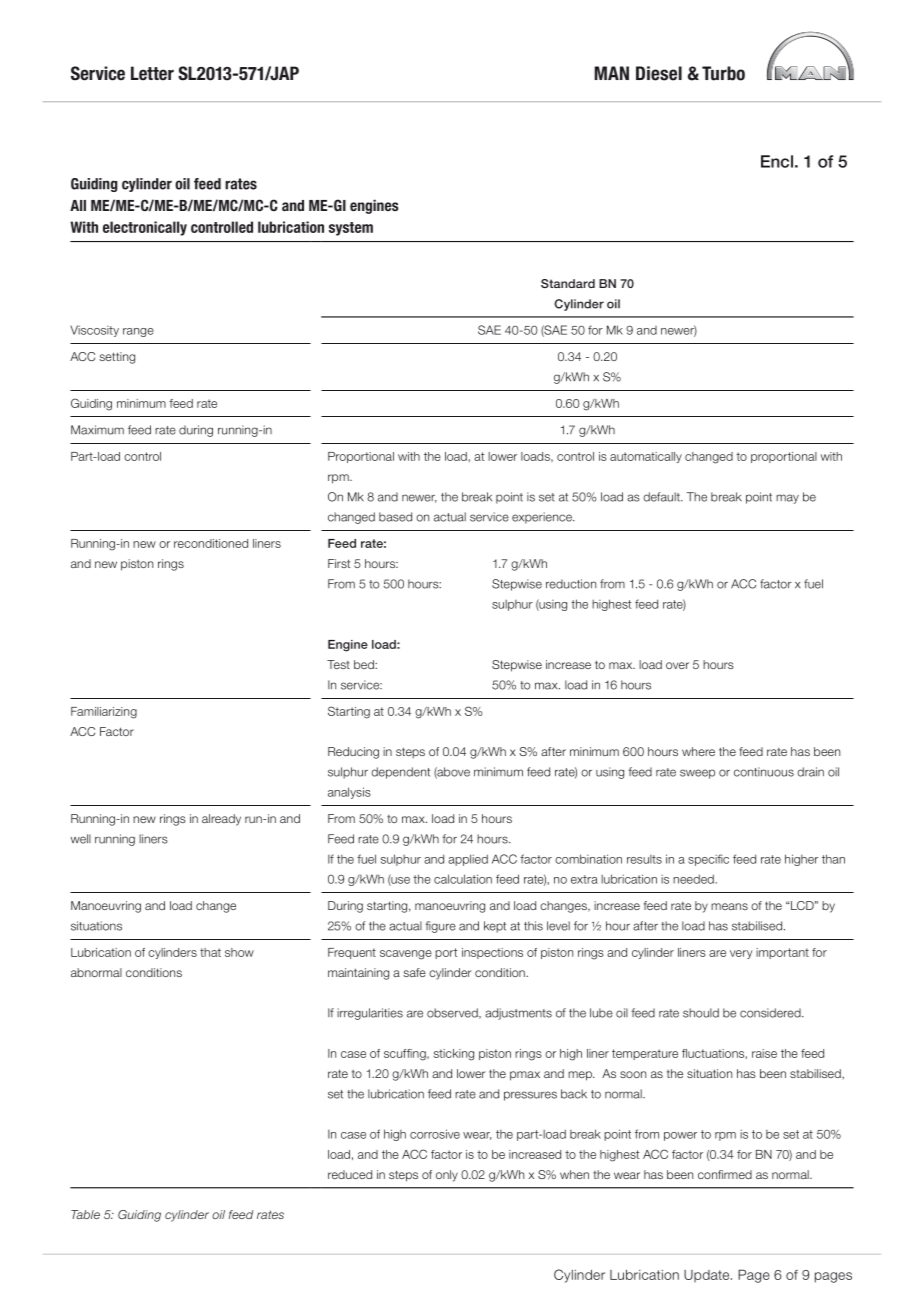 The image size is (924, 1308). Describe the element at coordinates (104, 713) in the page. I see `Familiarizing` at that location.
